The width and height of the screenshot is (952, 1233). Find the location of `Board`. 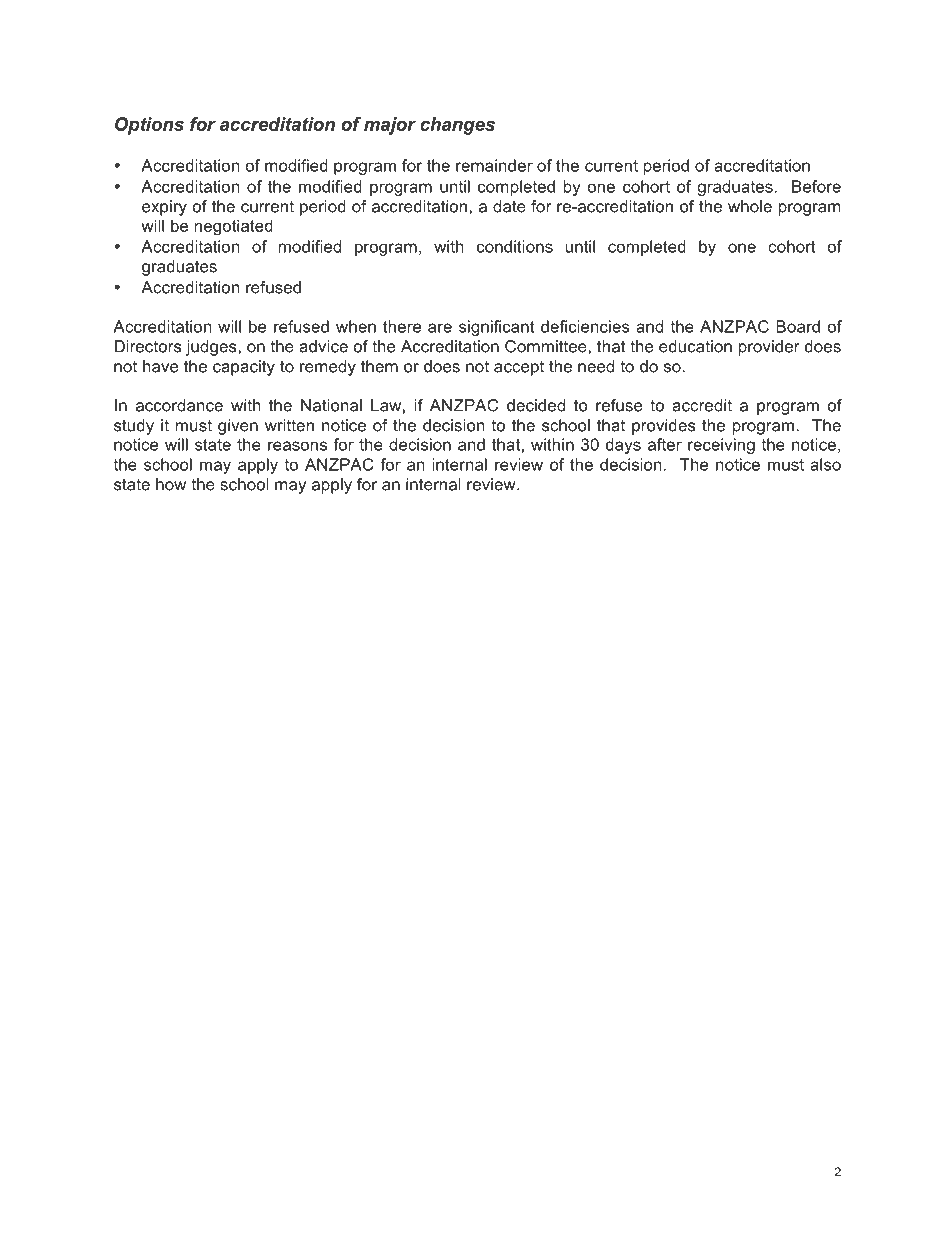

Board is located at coordinates (798, 326).
